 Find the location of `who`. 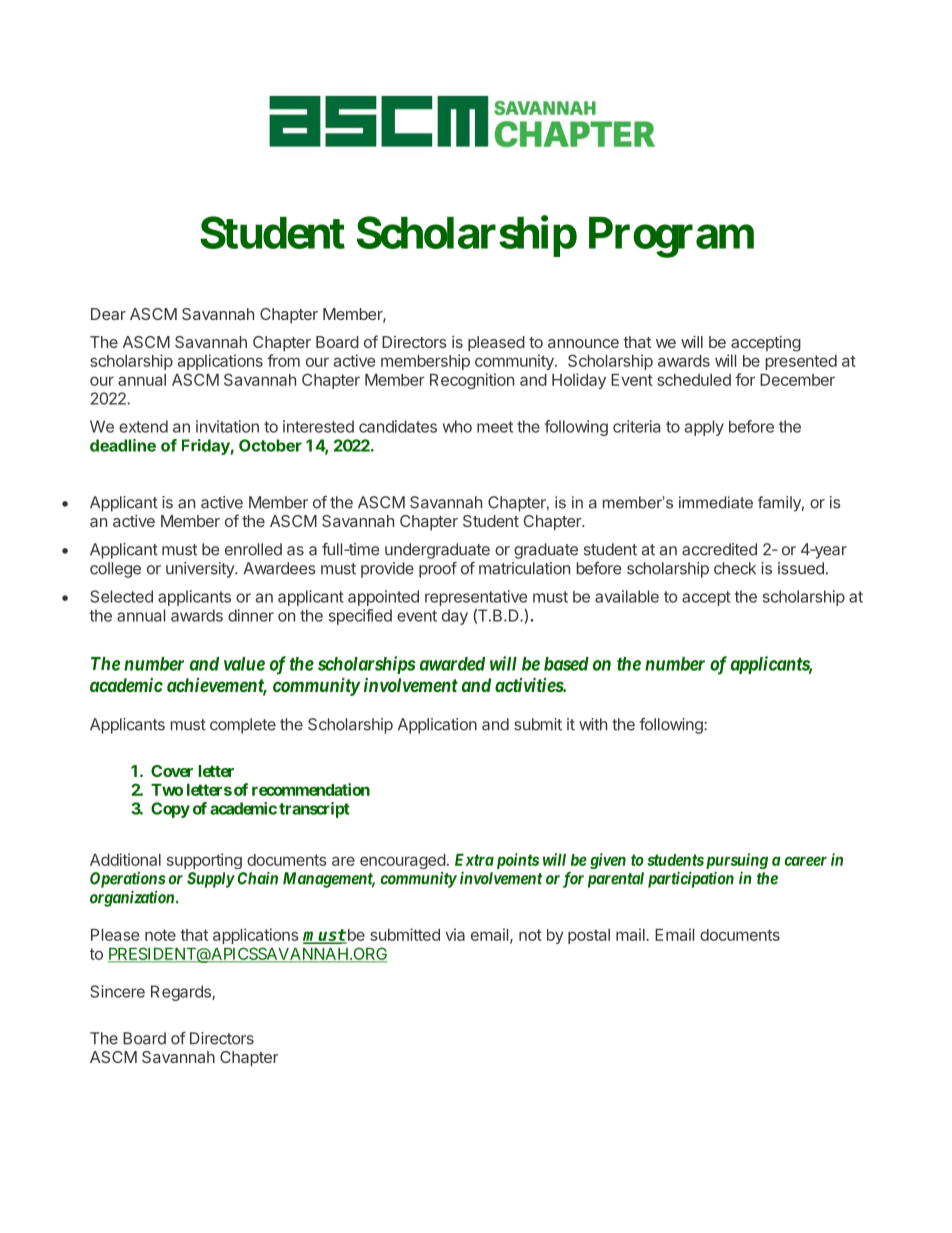

who is located at coordinates (457, 426).
